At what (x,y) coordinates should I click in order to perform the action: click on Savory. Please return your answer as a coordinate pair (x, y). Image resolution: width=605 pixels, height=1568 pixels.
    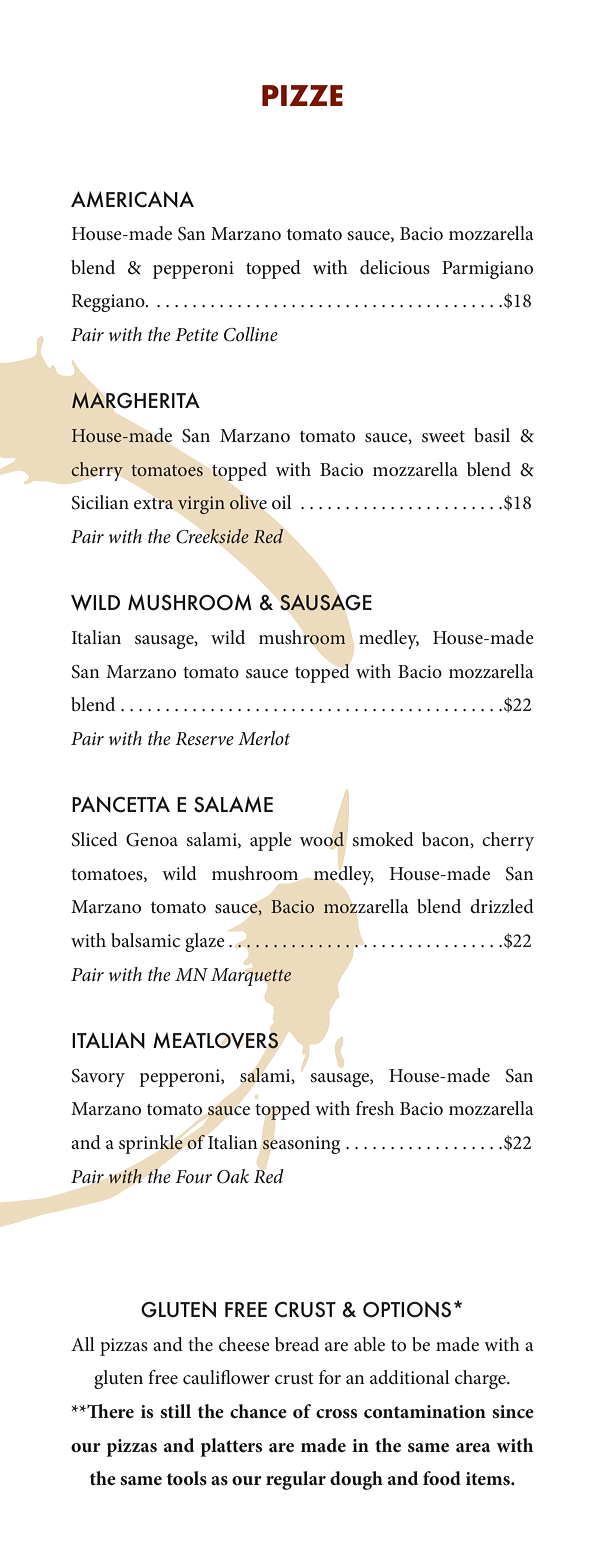
    Looking at the image, I should click on (98, 1078).
